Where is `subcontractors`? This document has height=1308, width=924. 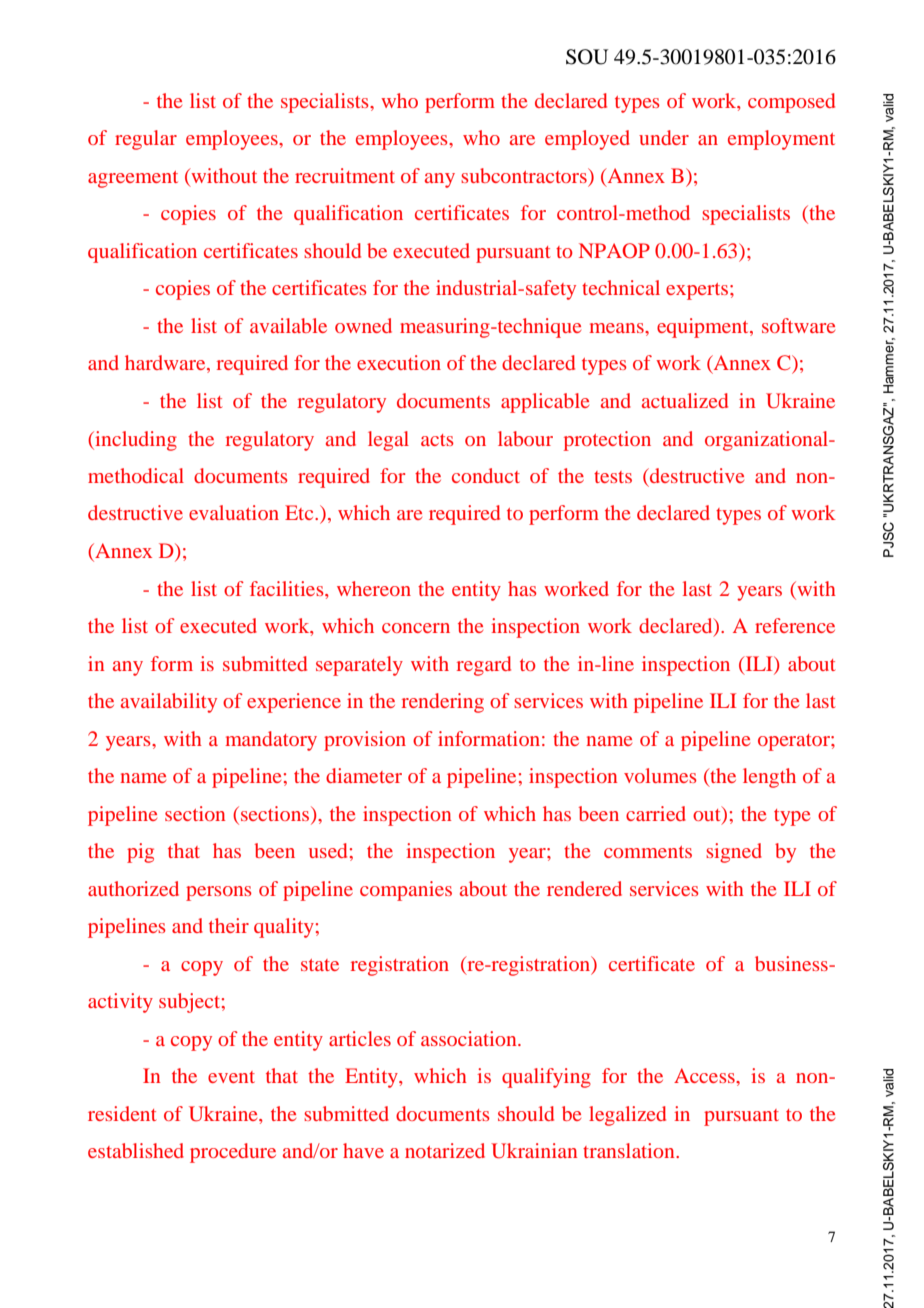 subcontractors is located at coordinates (525, 175).
